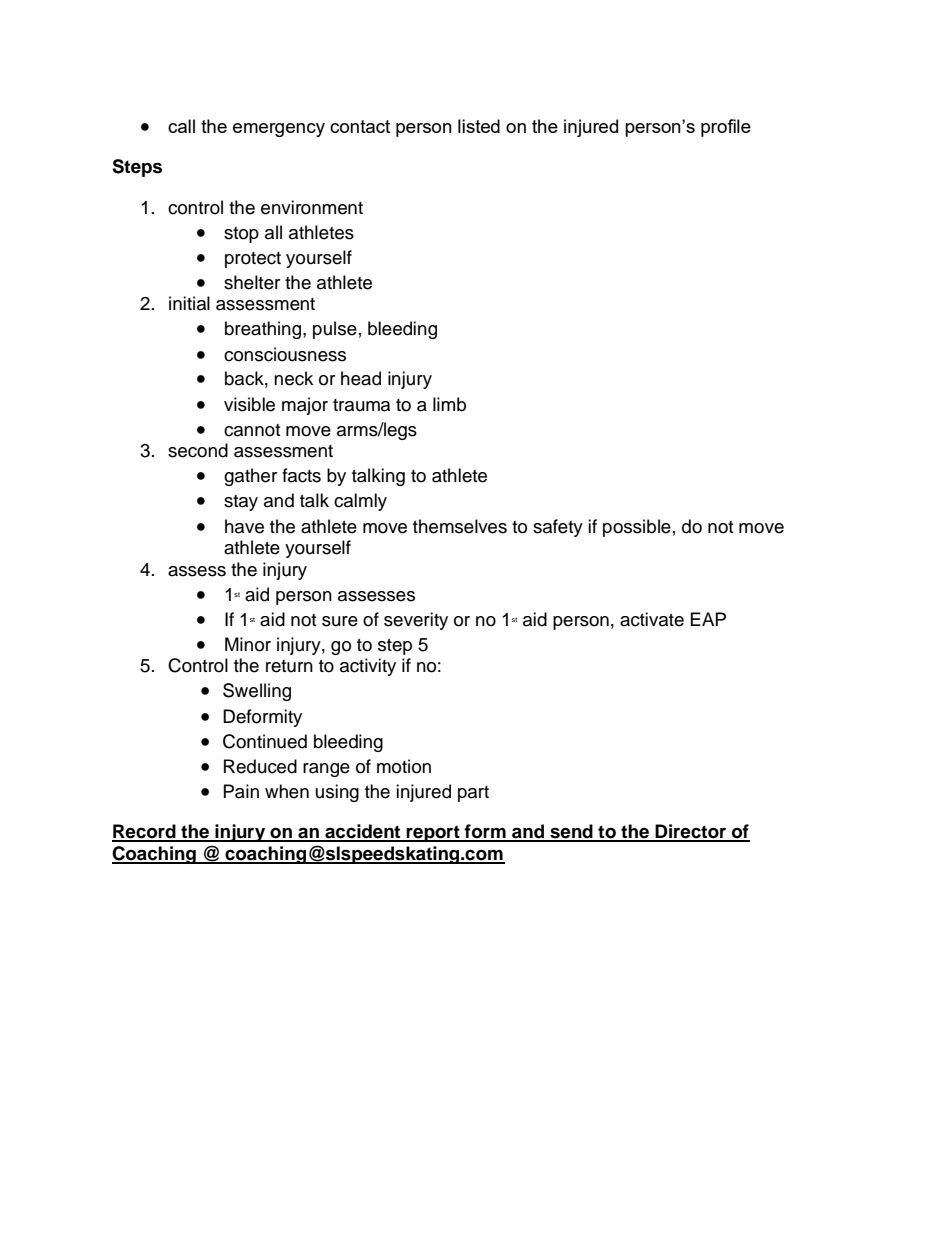  I want to click on visible, so click(249, 404).
